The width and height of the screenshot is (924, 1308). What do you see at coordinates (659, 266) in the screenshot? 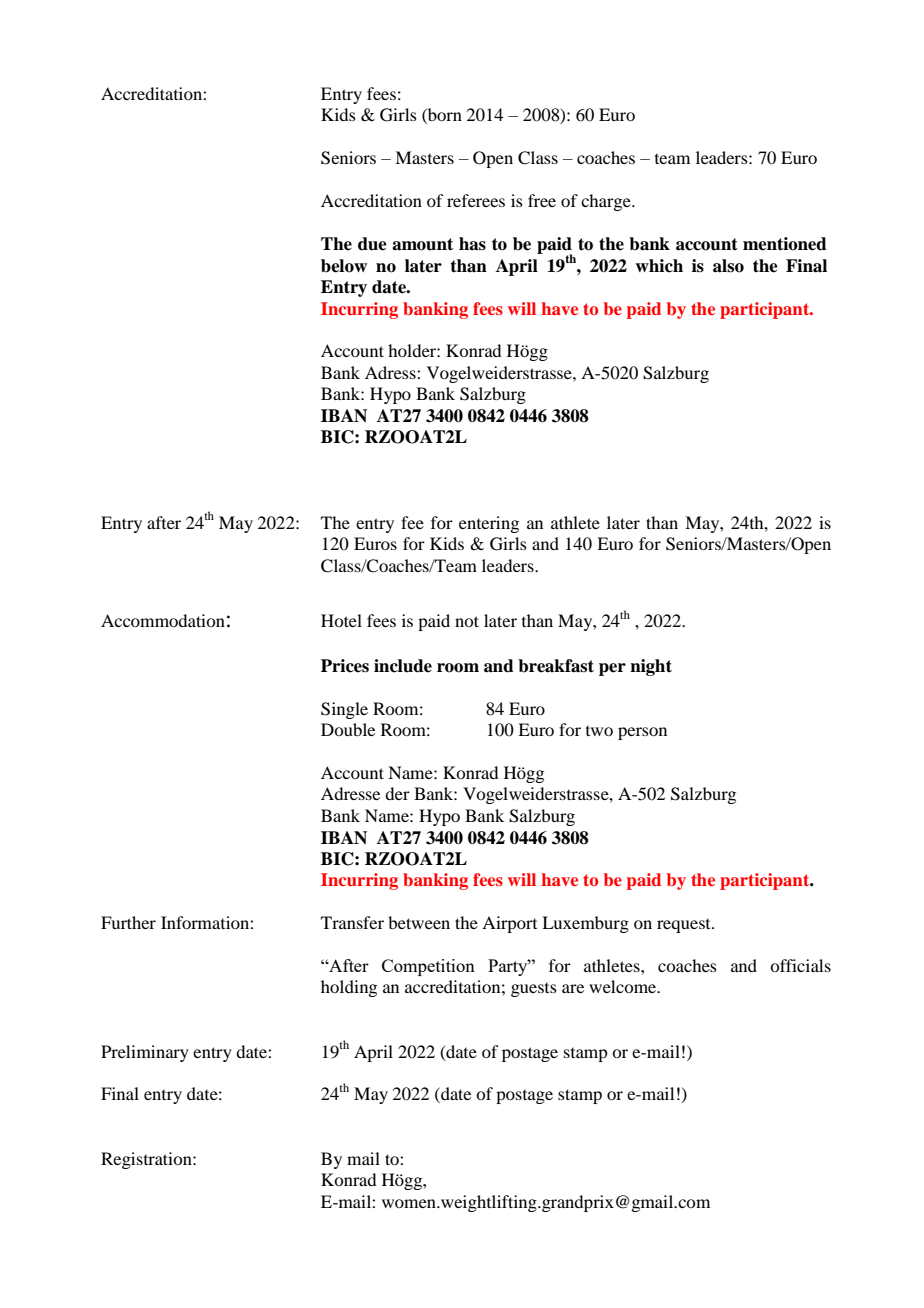
I see `which` at bounding box center [659, 266].
